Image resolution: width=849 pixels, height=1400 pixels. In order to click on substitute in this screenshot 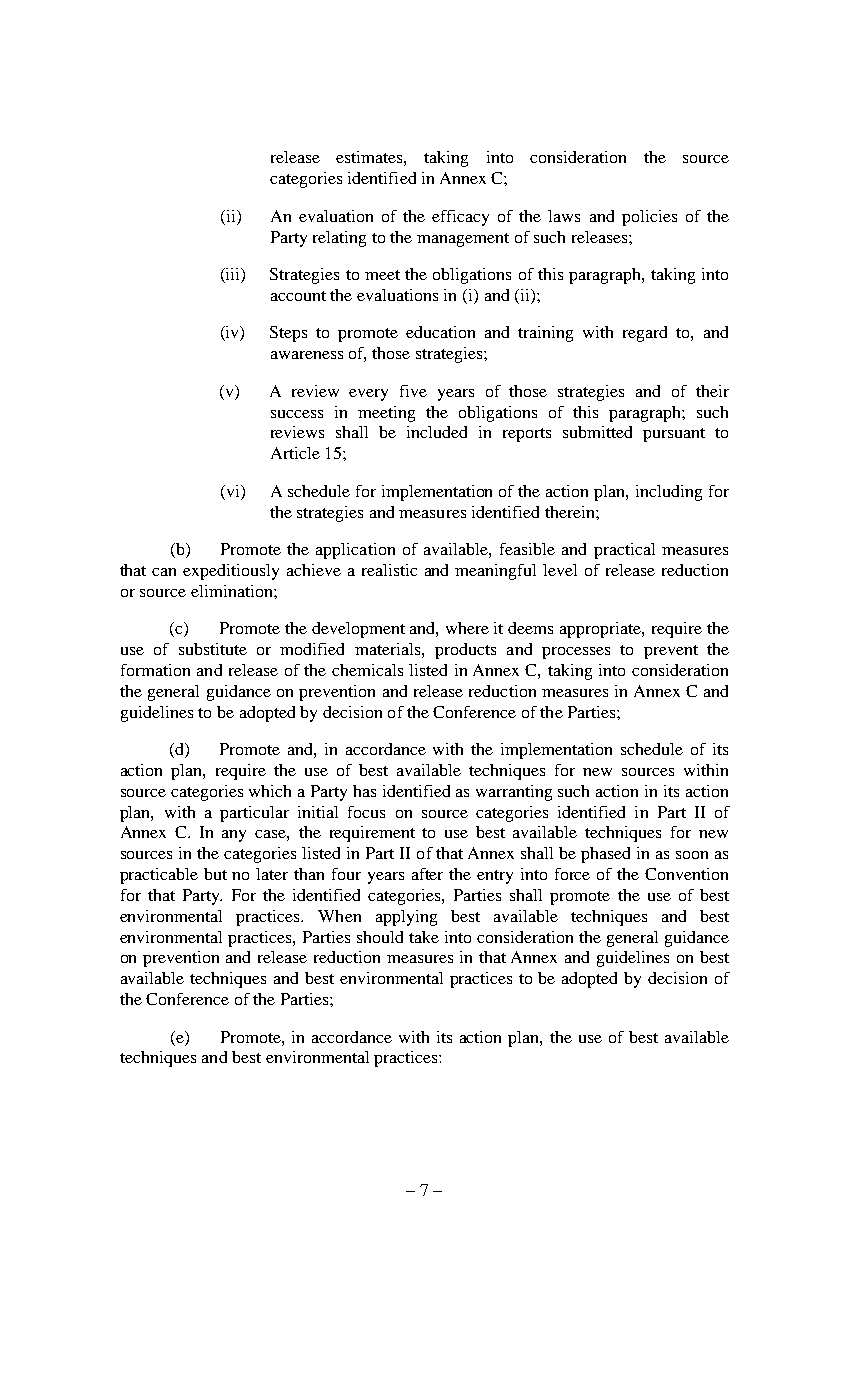, I will do `click(213, 649)`.
